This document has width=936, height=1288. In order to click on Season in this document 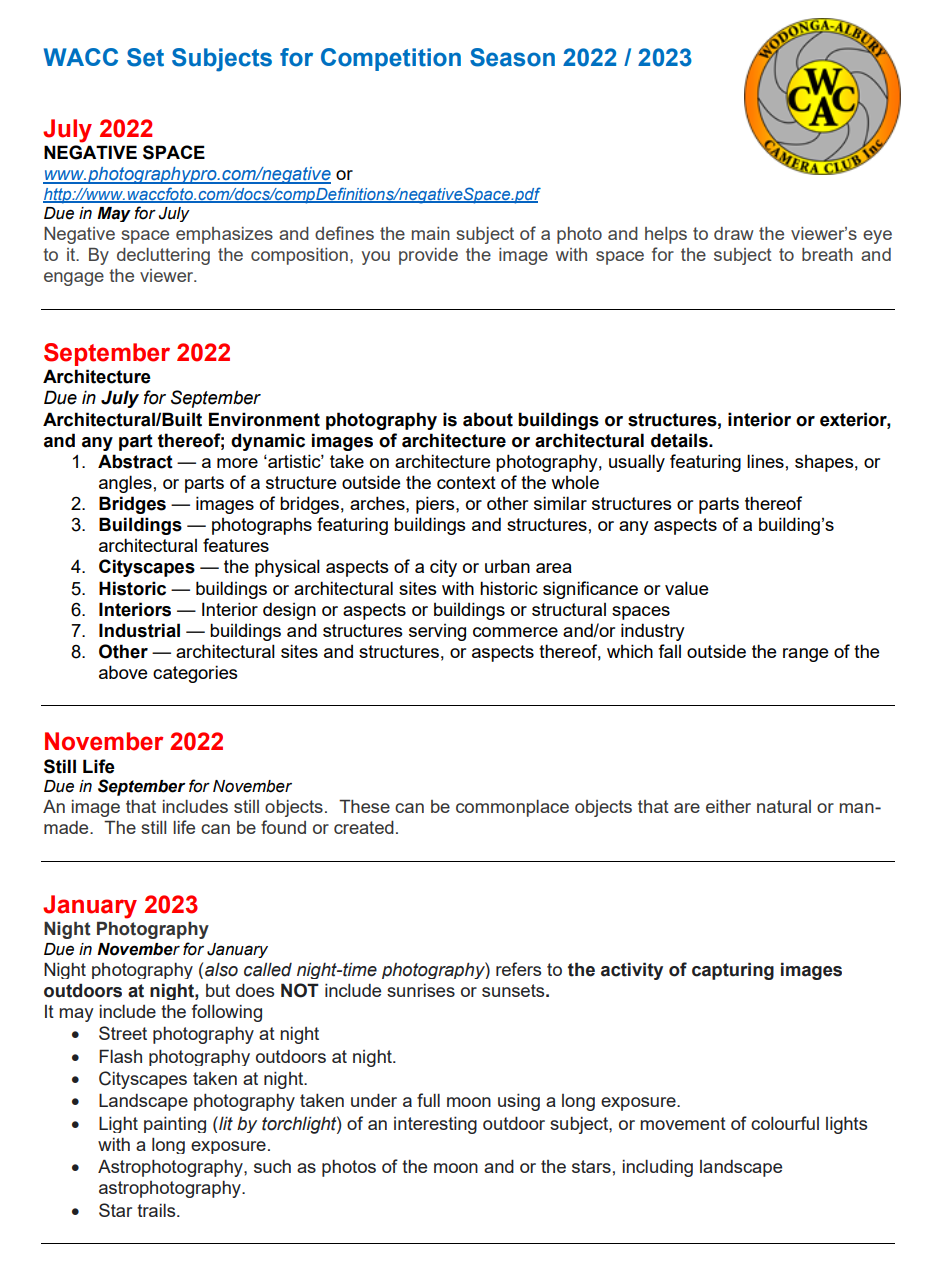, I will do `click(512, 57)`.
